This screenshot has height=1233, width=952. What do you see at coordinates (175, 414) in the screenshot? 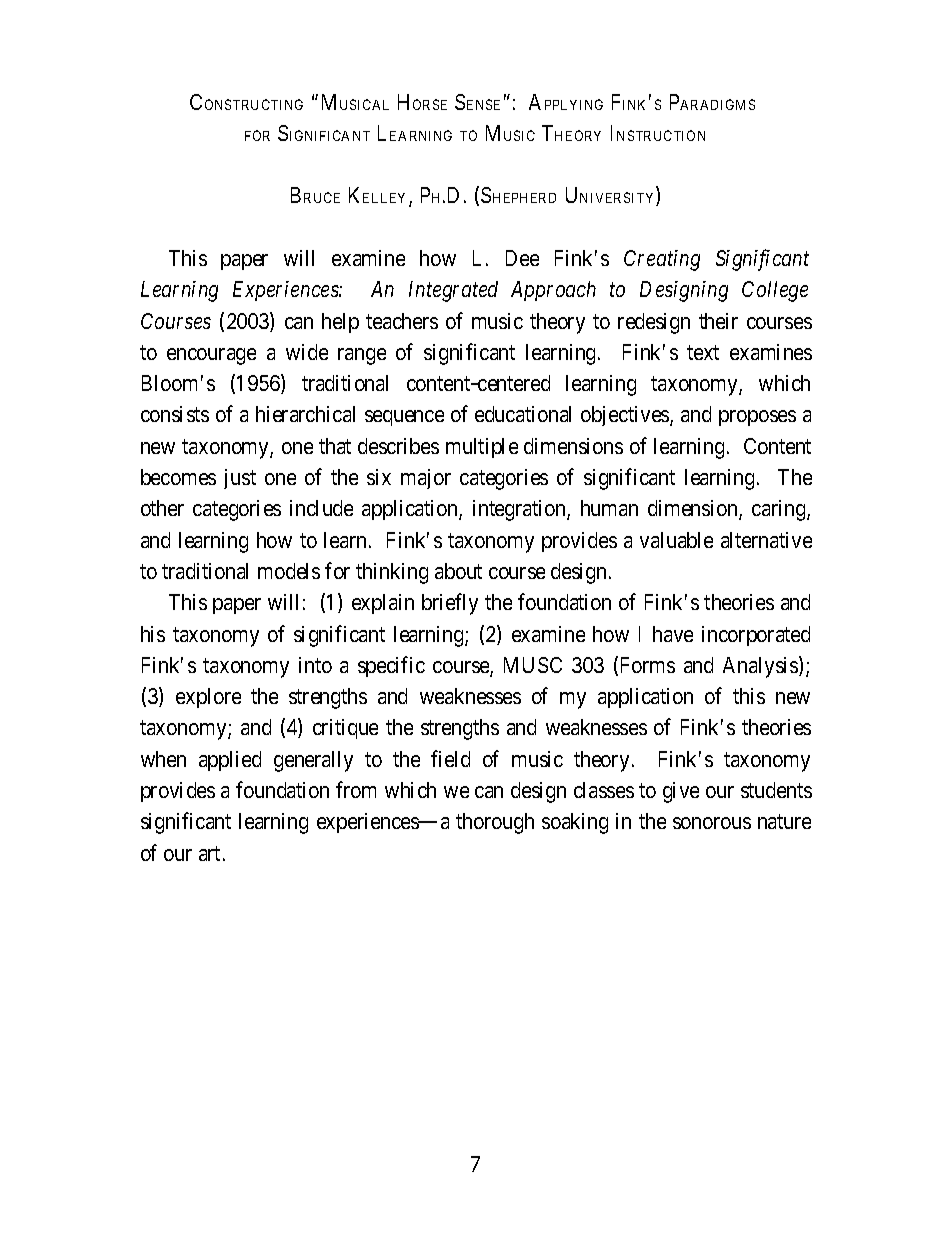
I see `consists` at bounding box center [175, 414].
